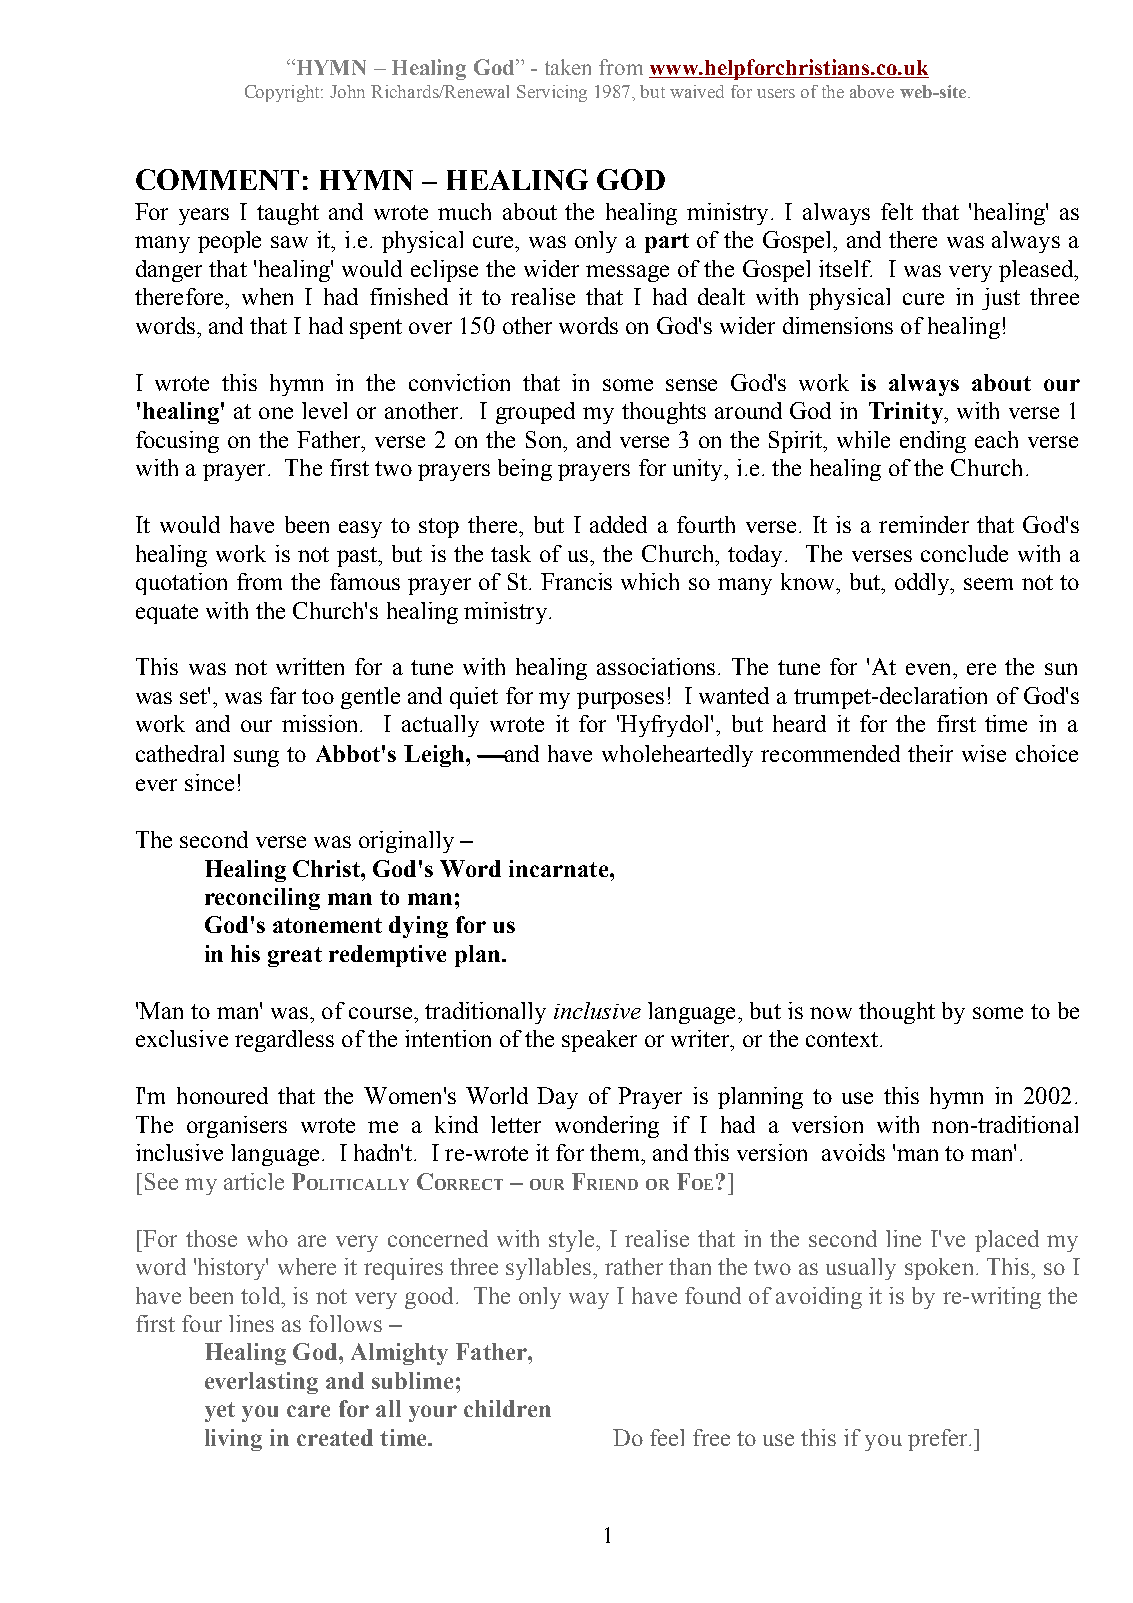 Image resolution: width=1133 pixels, height=1603 pixels. Describe the element at coordinates (872, 91) in the screenshot. I see `above` at that location.
